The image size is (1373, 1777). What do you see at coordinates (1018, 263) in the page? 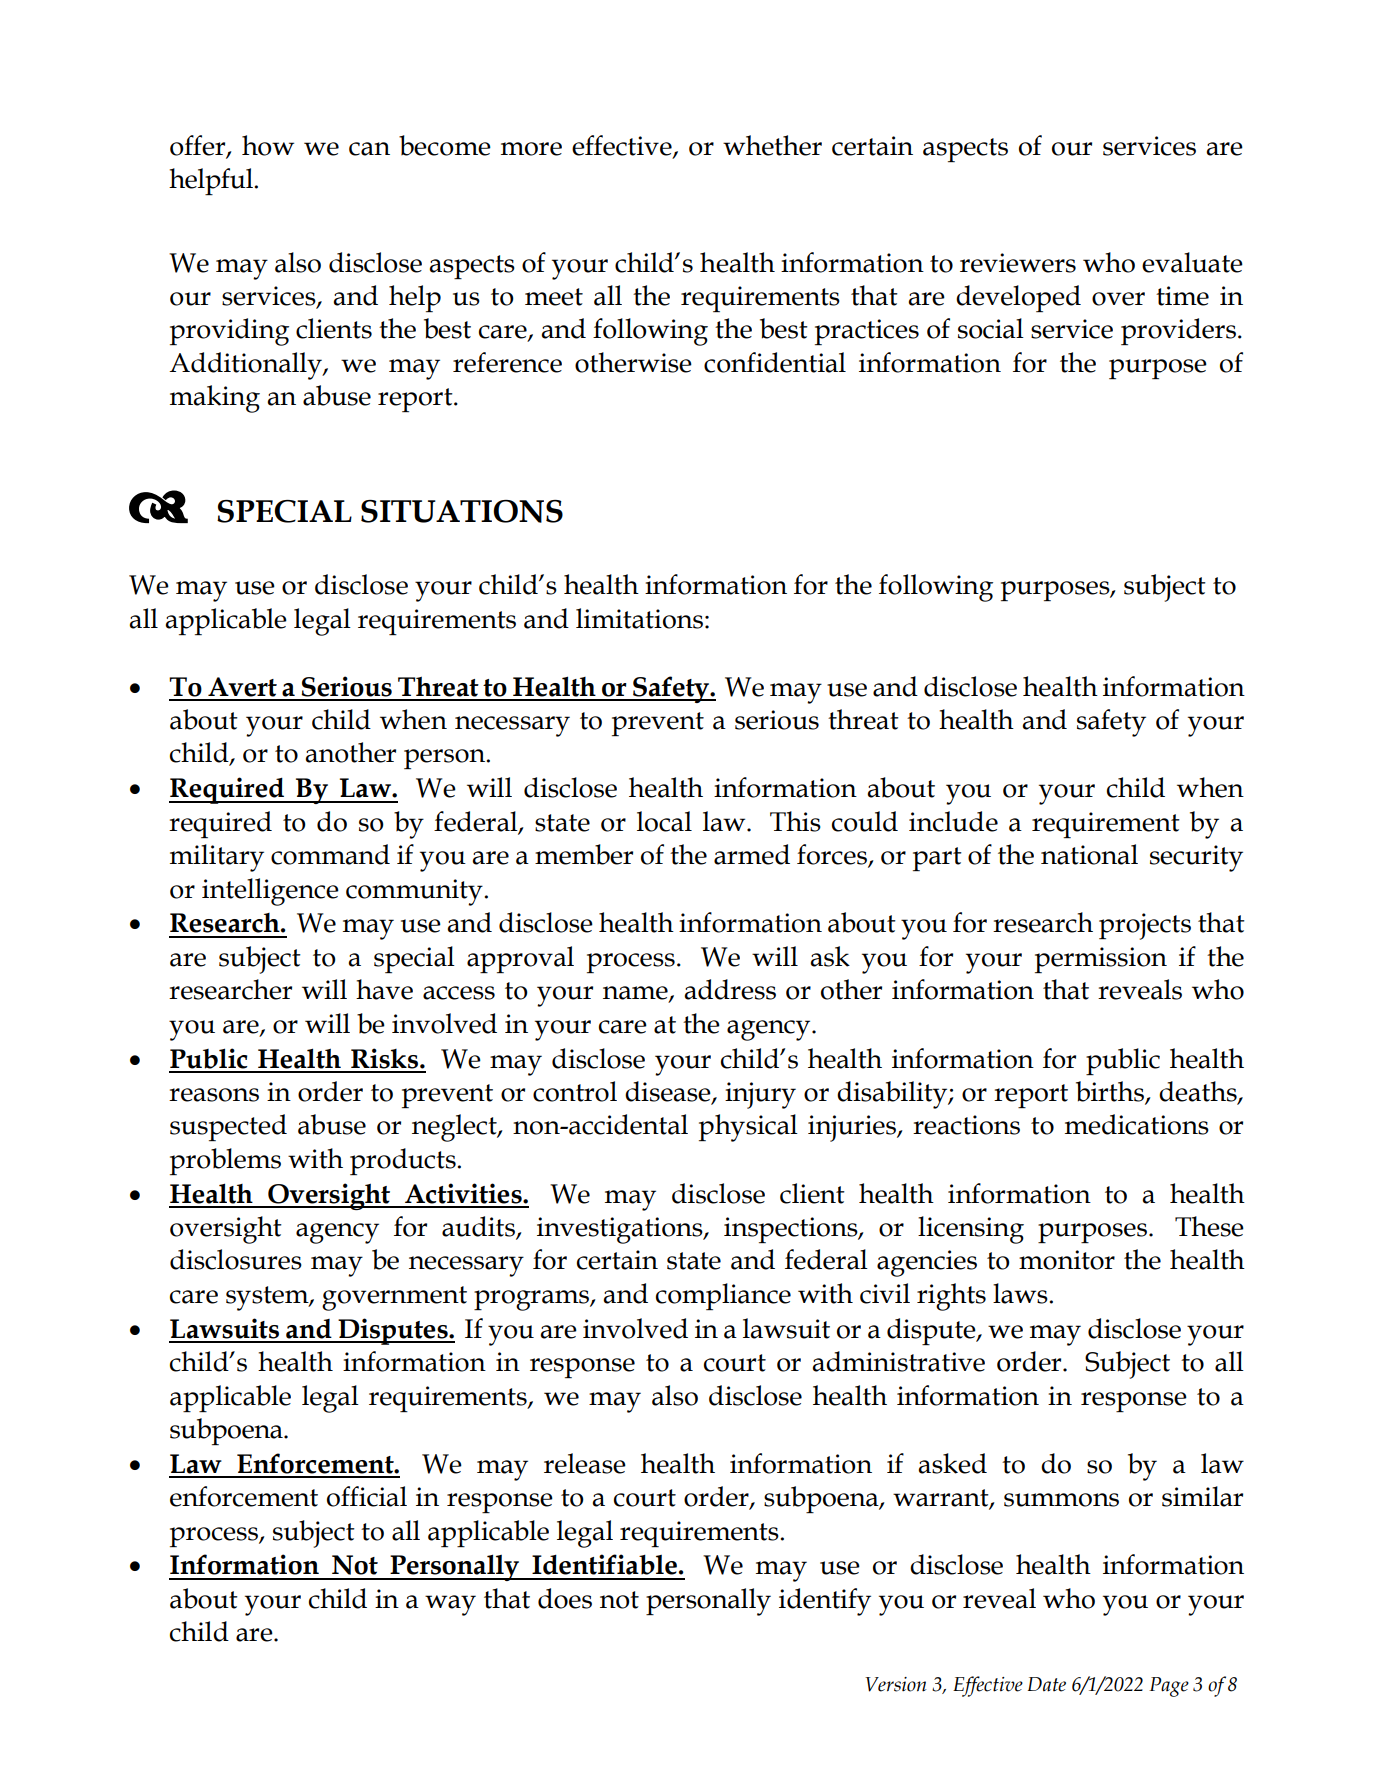
I see `reviewers` at bounding box center [1018, 263].
